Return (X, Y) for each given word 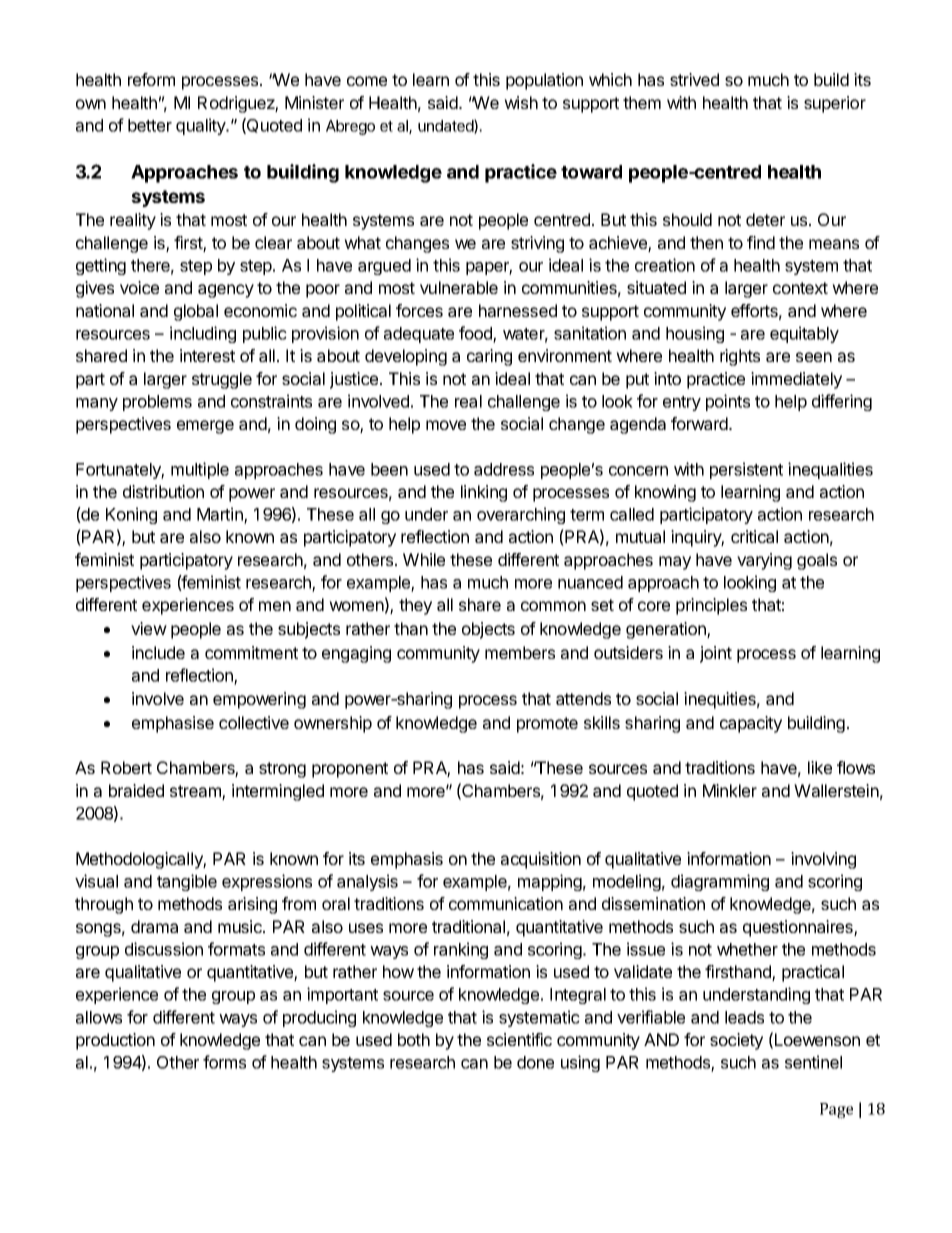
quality (202, 126)
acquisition (541, 860)
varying (764, 561)
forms (224, 1062)
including (203, 334)
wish (521, 102)
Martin (221, 515)
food (476, 334)
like (820, 767)
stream (196, 792)
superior (835, 104)
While (424, 559)
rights (740, 357)
